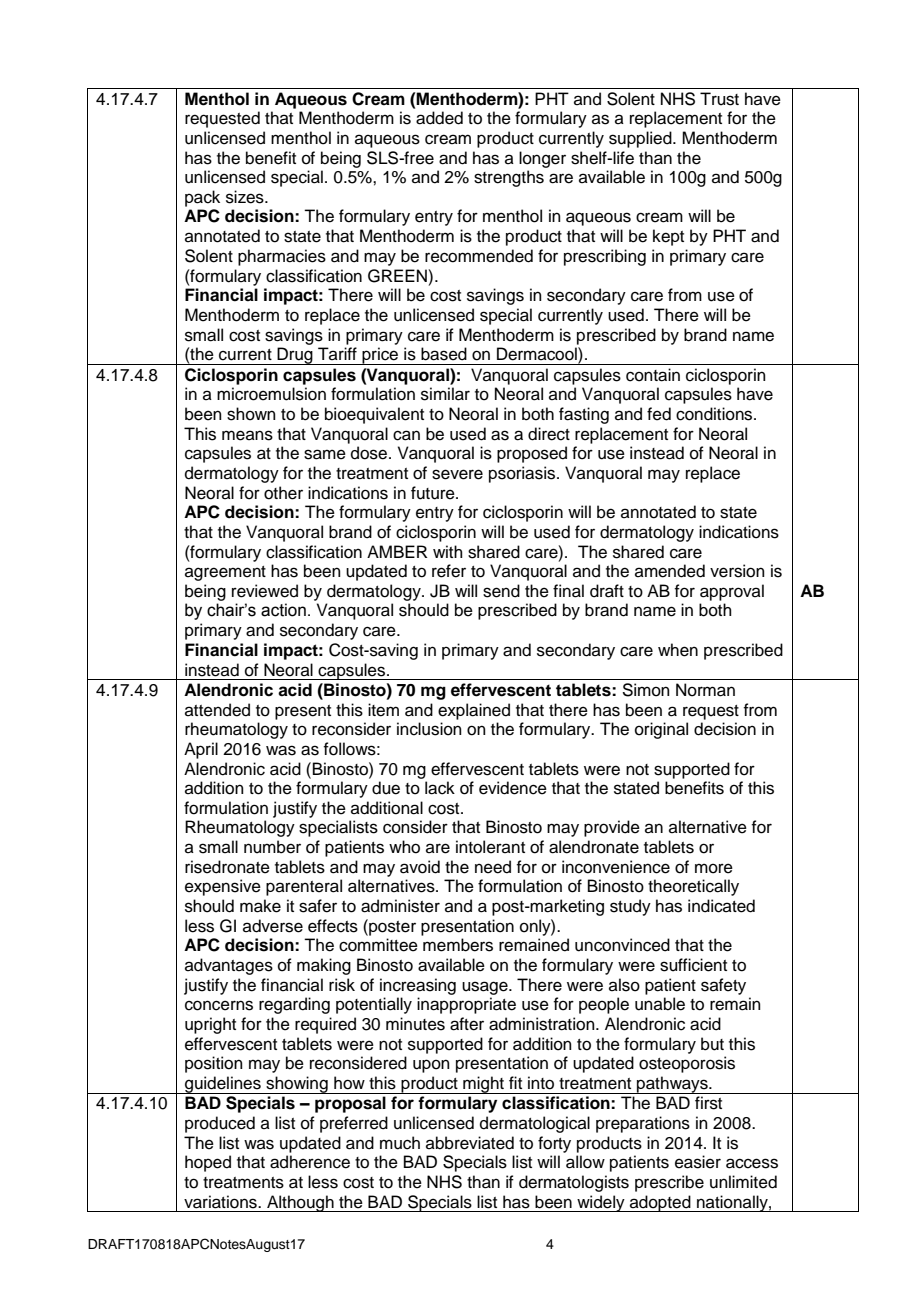 Image resolution: width=924 pixels, height=1308 pixels. What do you see at coordinates (678, 650) in the screenshot?
I see `when` at bounding box center [678, 650].
